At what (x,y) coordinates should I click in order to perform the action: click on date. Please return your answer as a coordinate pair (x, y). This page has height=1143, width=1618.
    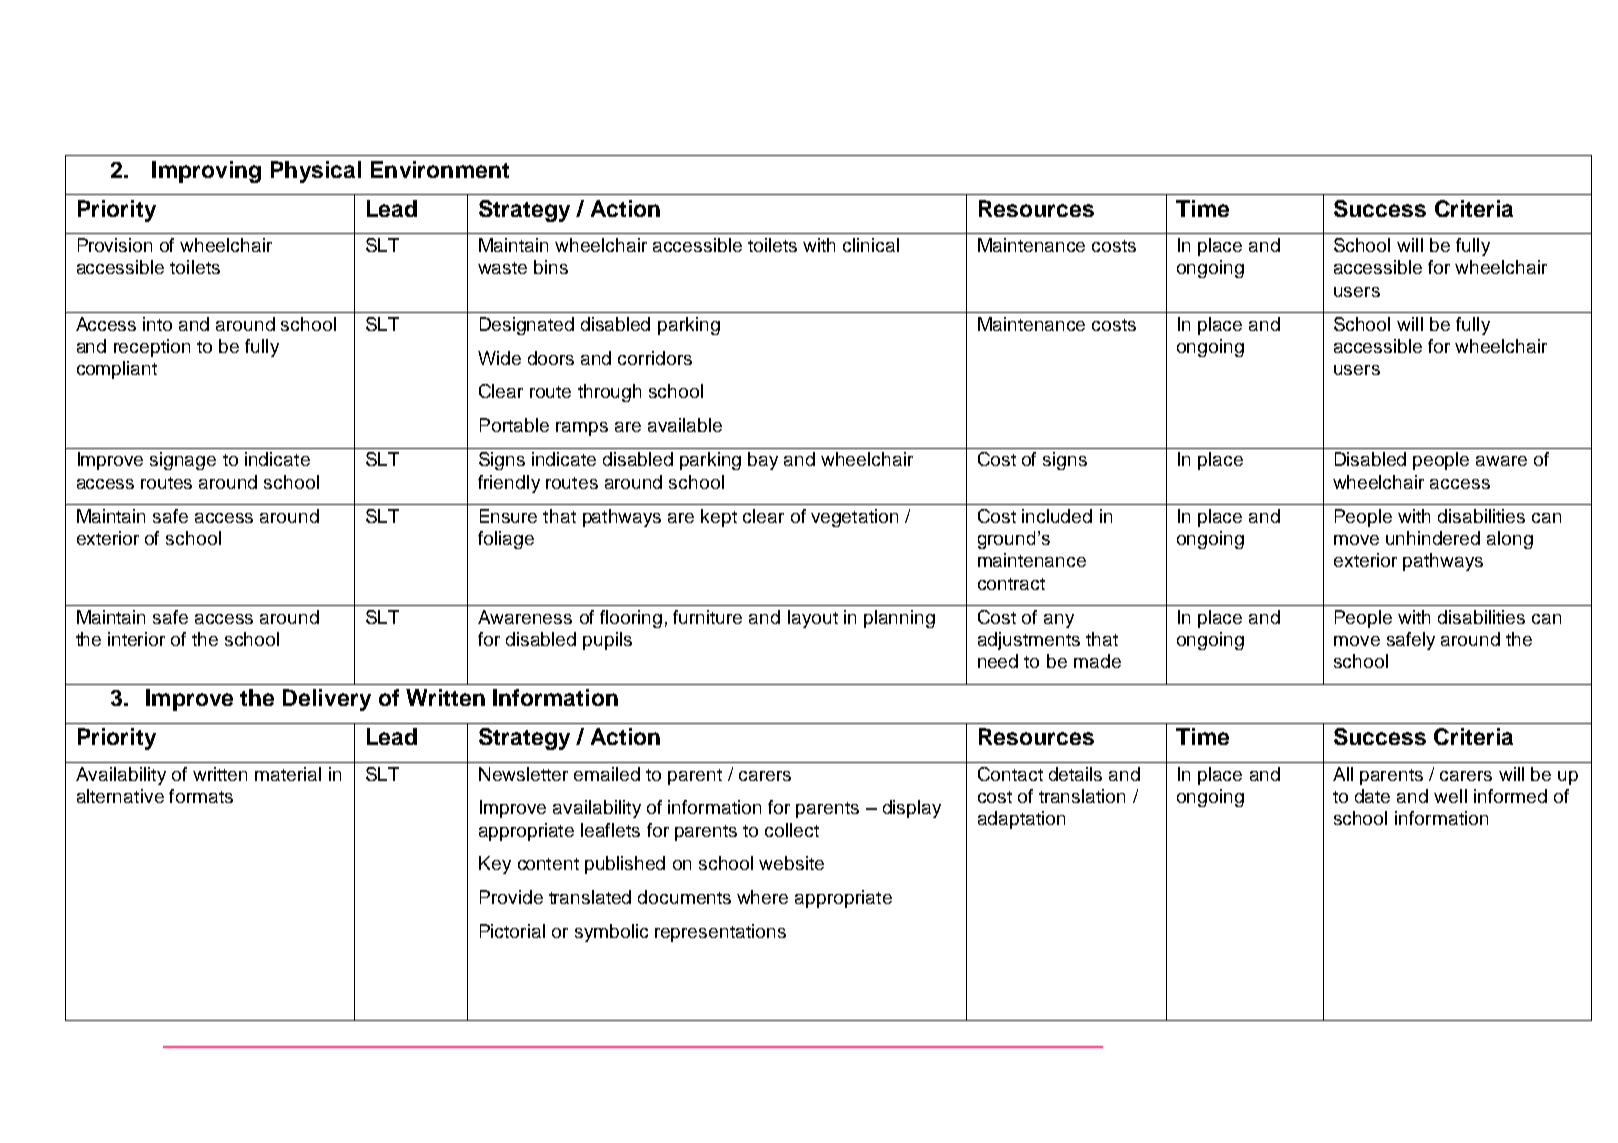
    Looking at the image, I should click on (1372, 796).
